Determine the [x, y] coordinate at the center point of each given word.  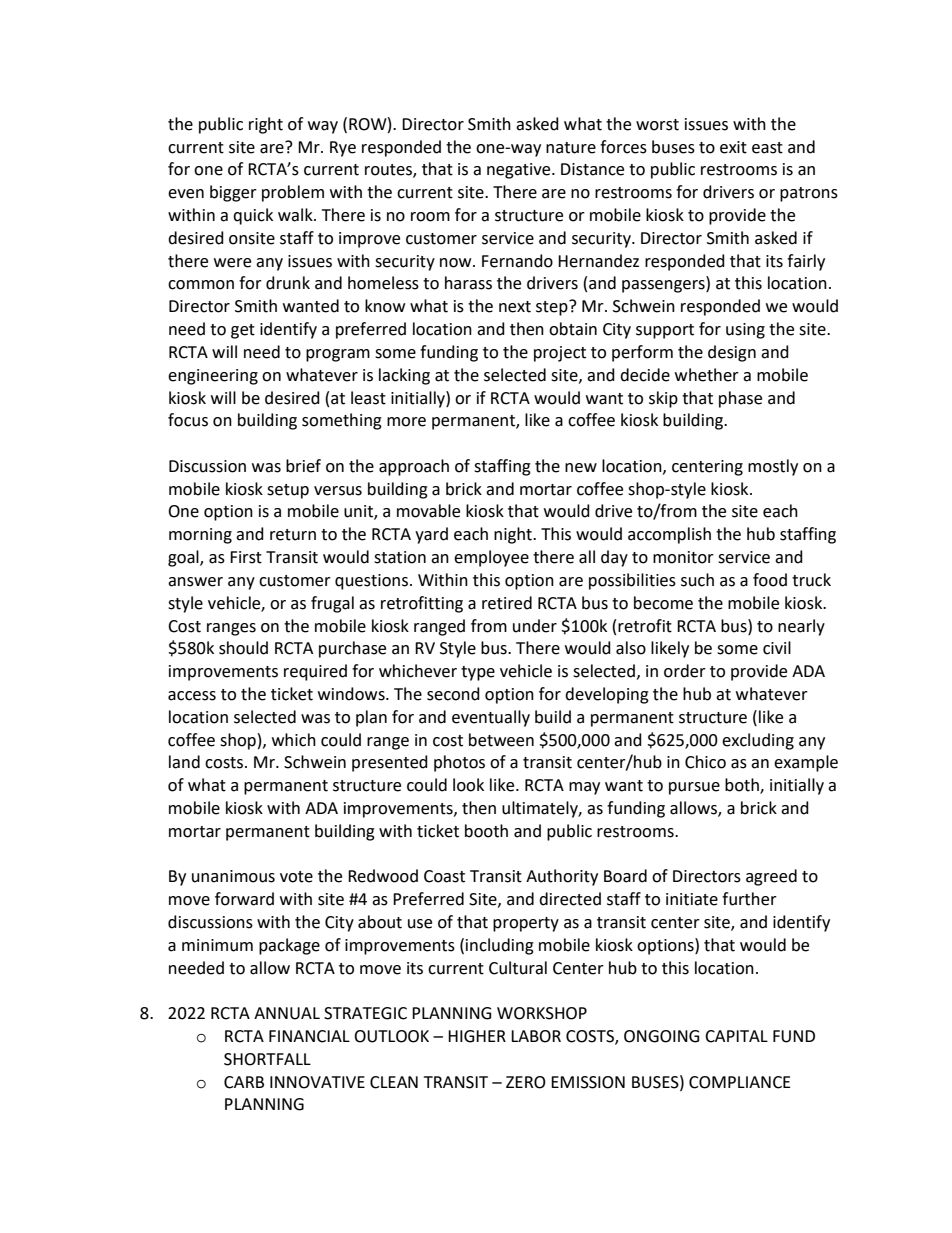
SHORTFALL [267, 1059]
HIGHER [477, 1036]
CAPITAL [736, 1036]
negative [520, 171]
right [266, 125]
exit [733, 147]
